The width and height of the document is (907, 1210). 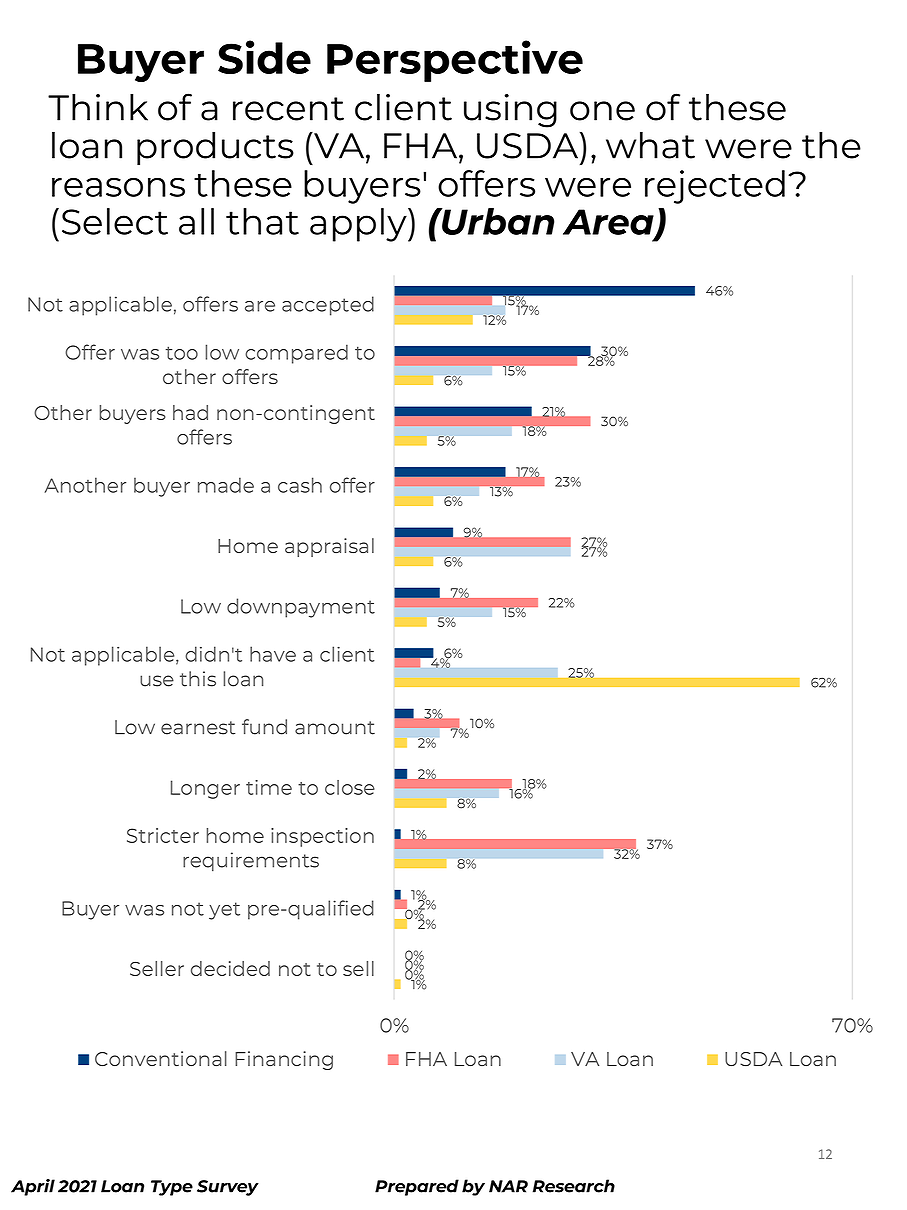 What do you see at coordinates (98, 107) in the document?
I see `Think` at bounding box center [98, 107].
